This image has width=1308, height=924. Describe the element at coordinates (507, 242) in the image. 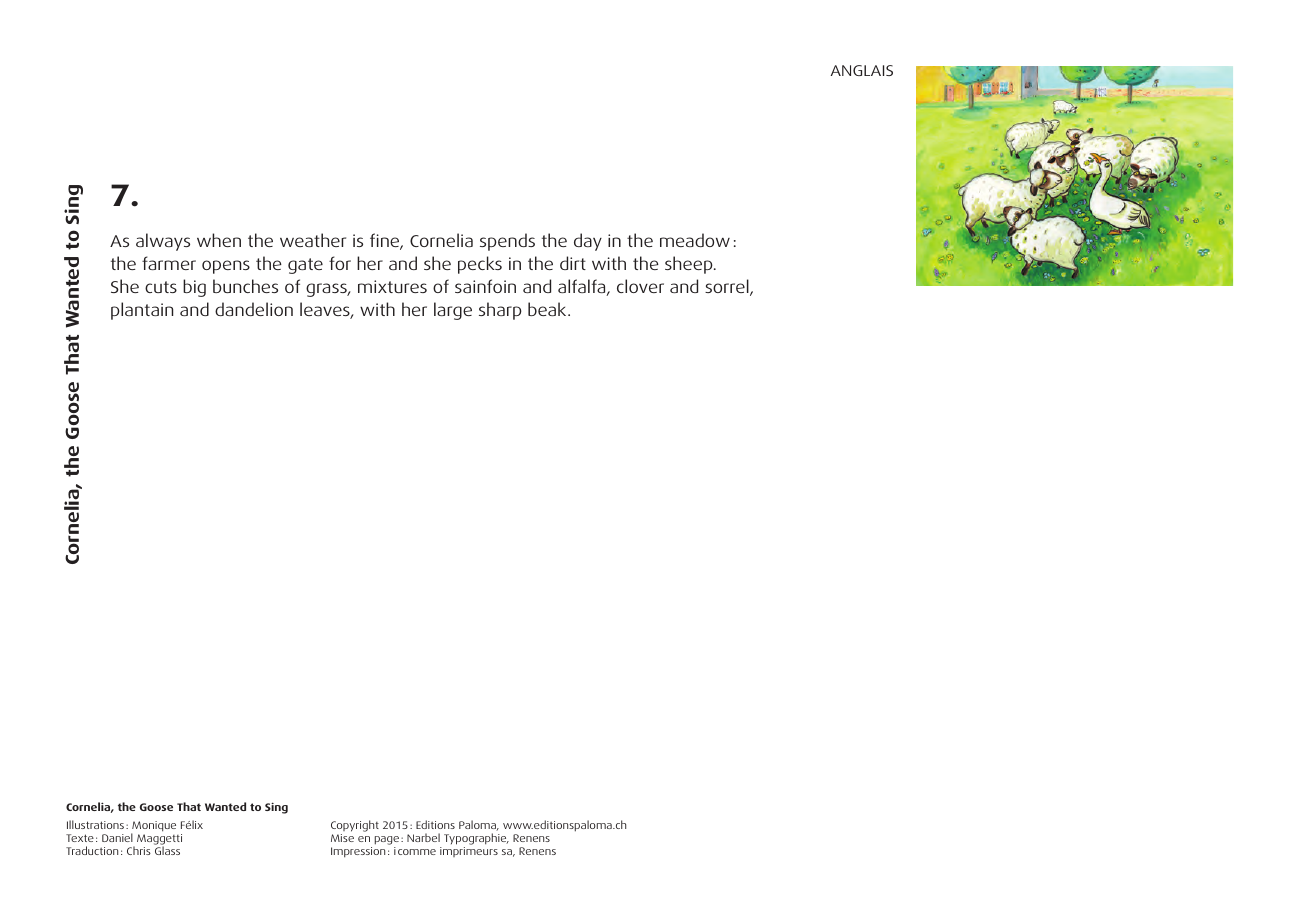

I see `spends` at that location.
